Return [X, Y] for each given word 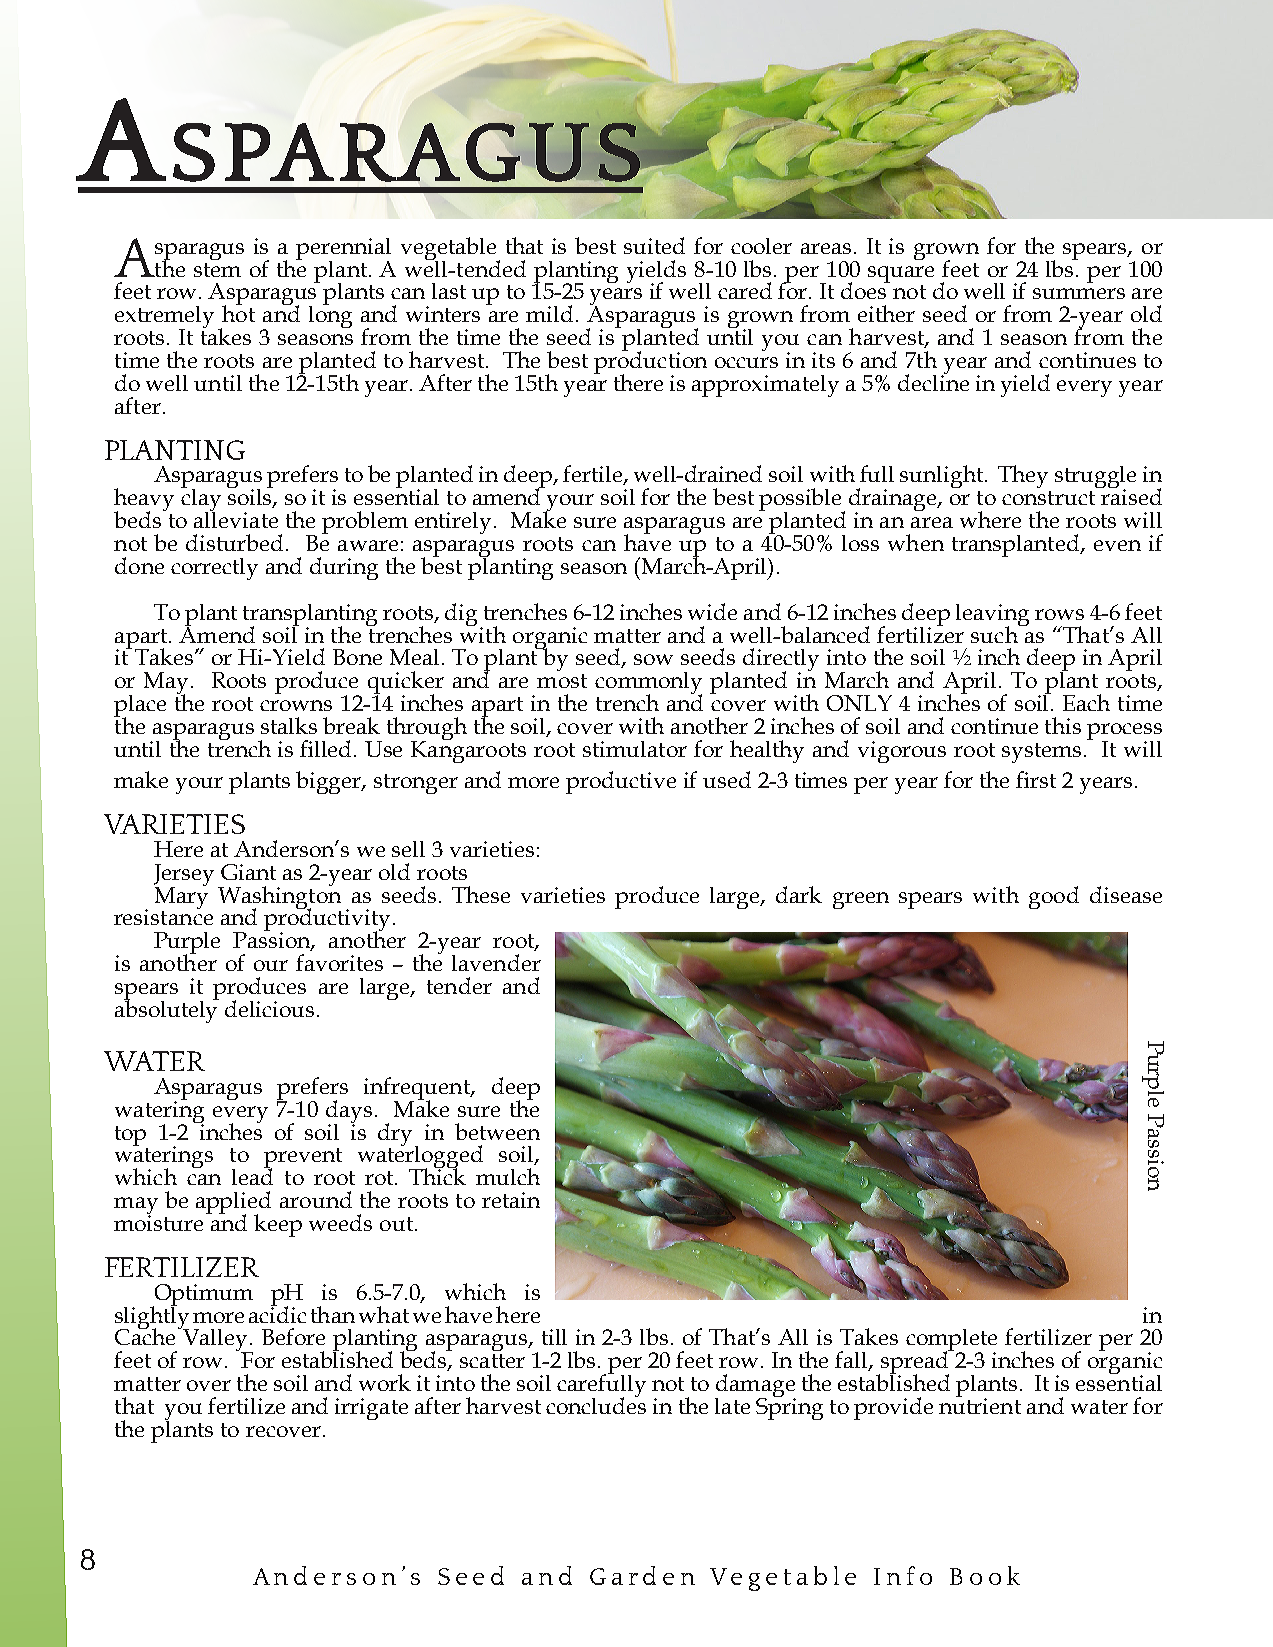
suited [654, 245]
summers [1079, 293]
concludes [596, 1404]
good [1054, 897]
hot [238, 312]
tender [459, 985]
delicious [269, 1008]
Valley [215, 1340]
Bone [357, 657]
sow [653, 659]
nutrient [980, 1405]
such [995, 633]
